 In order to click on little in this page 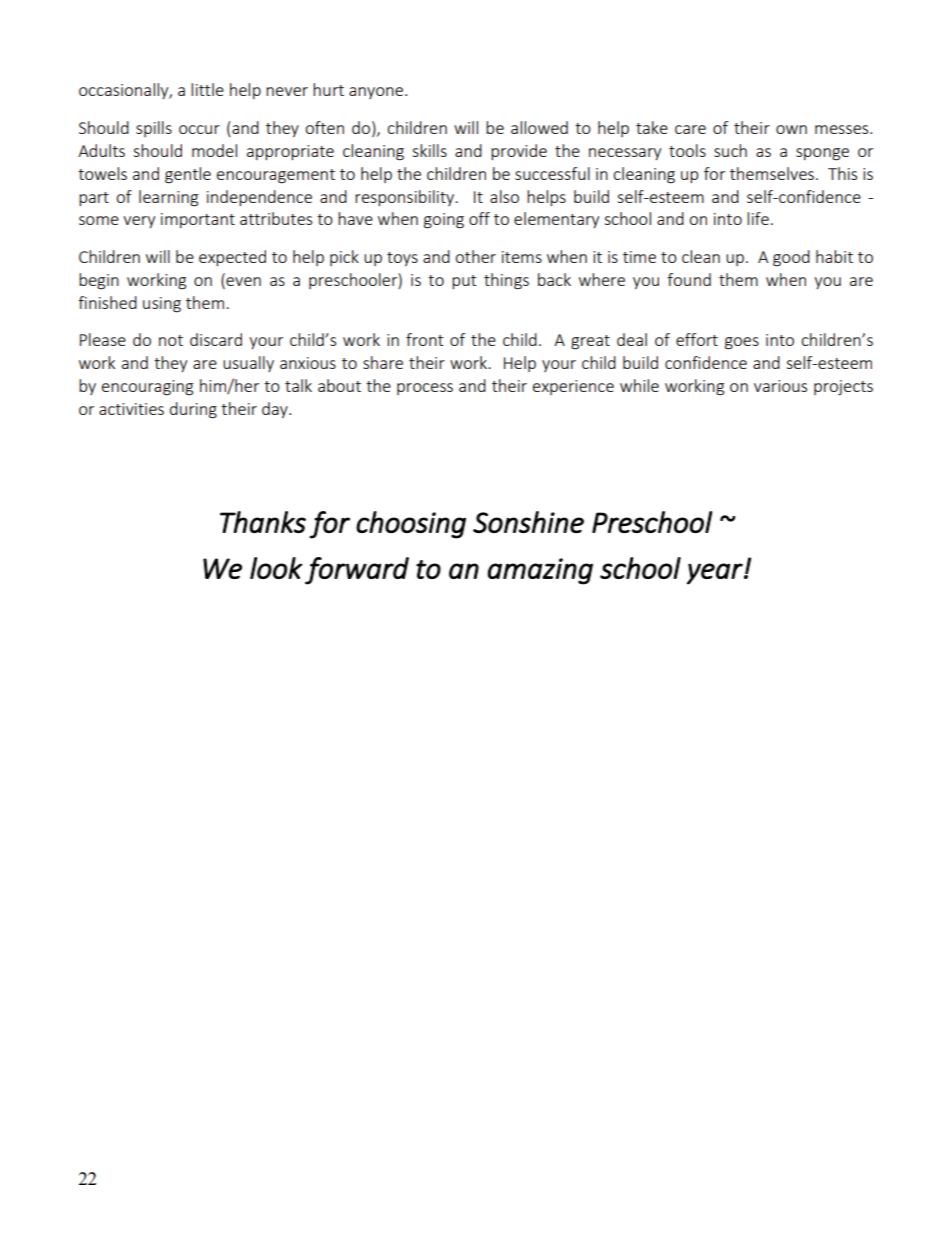, I will do `click(207, 89)`.
